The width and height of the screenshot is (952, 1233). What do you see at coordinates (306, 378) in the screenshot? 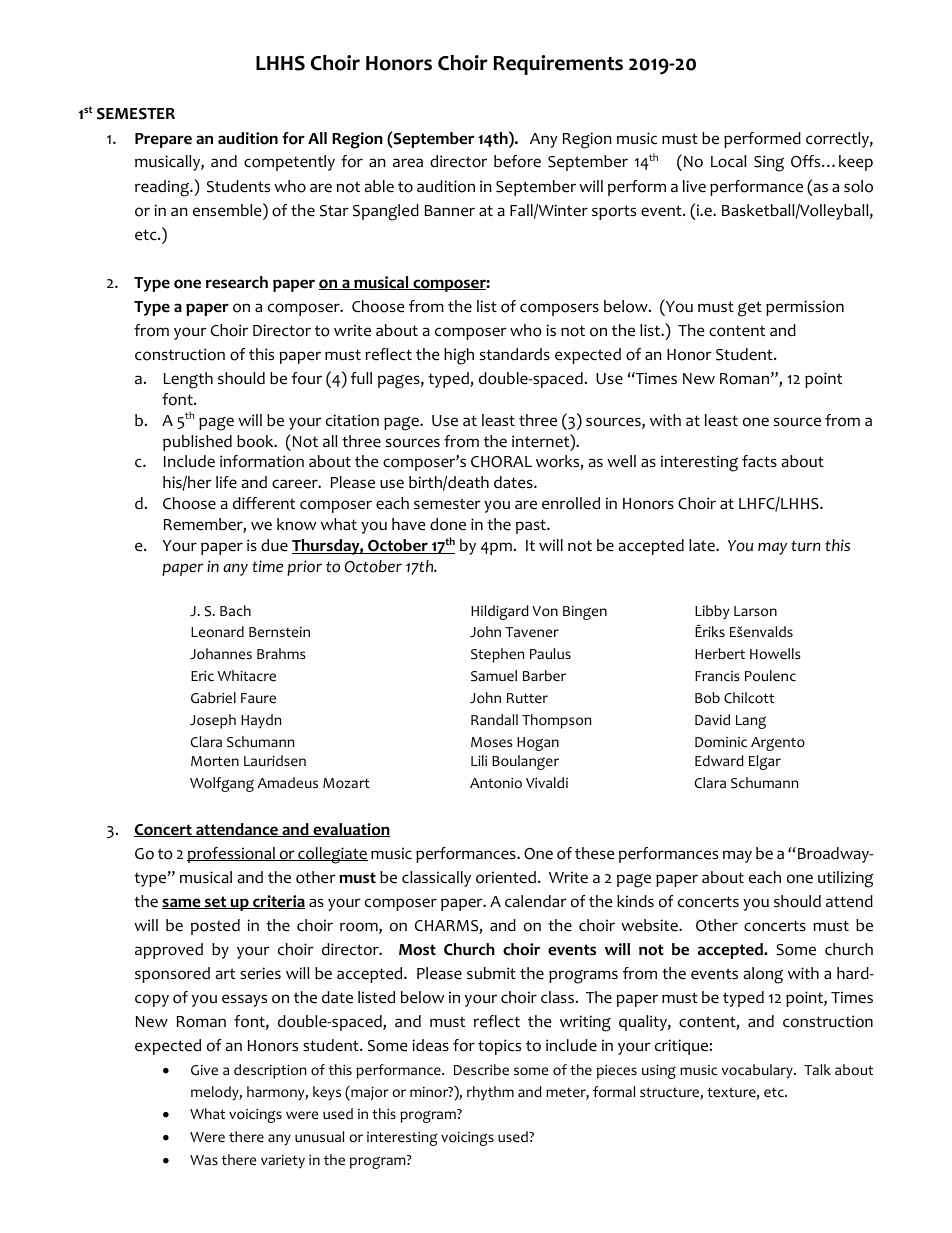
I see `four` at bounding box center [306, 378].
